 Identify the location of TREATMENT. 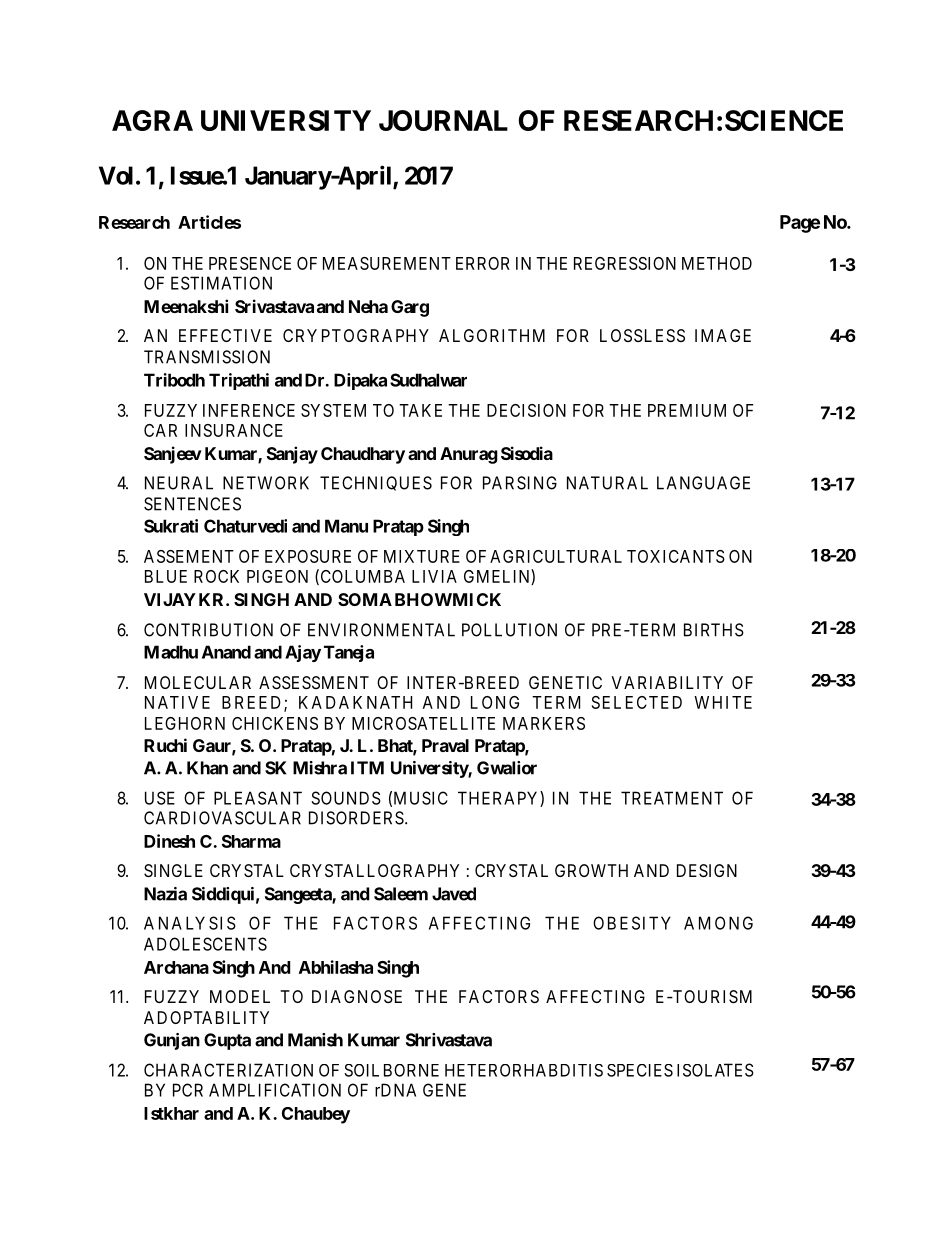
(672, 798).
